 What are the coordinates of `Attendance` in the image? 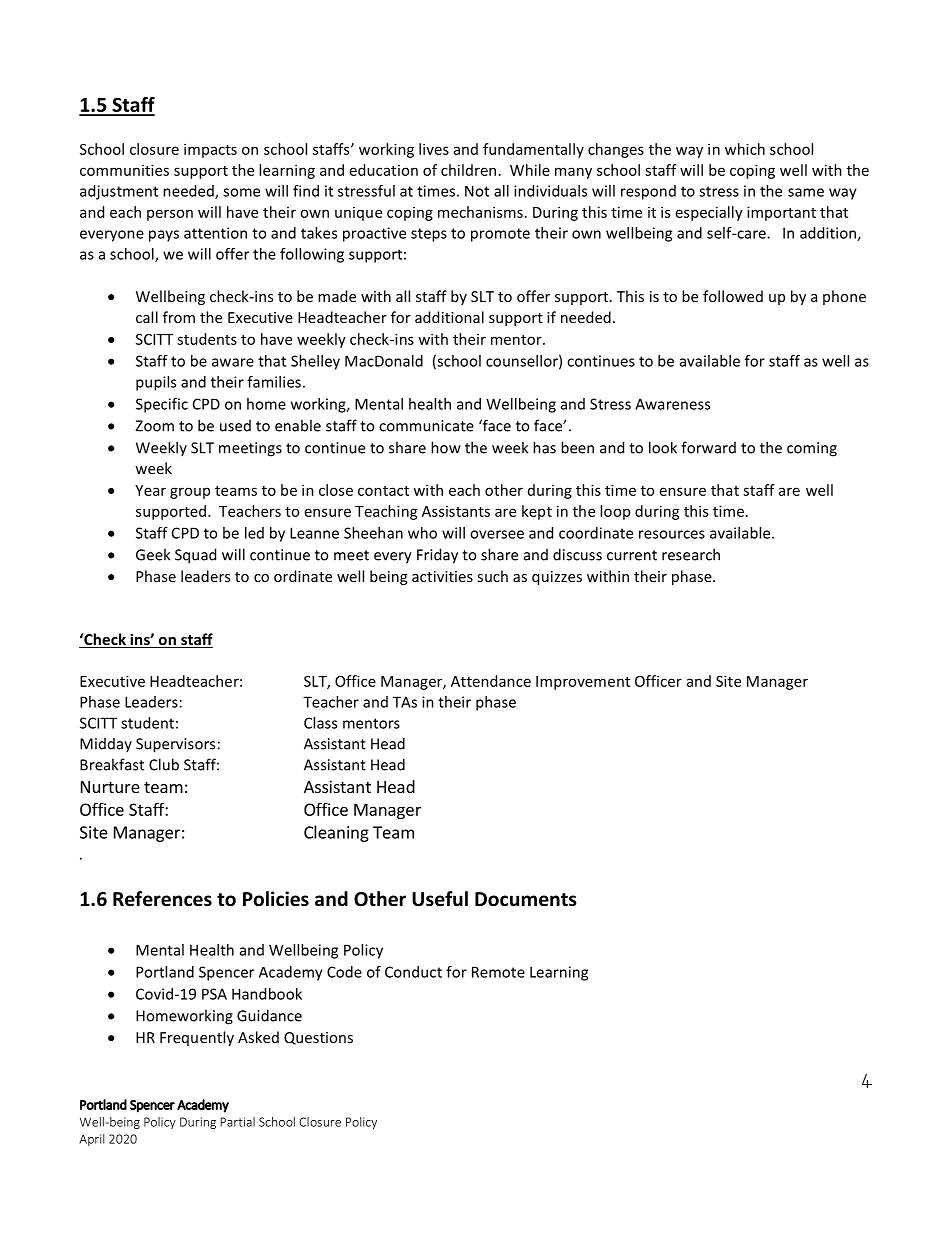 It's located at (491, 681).
